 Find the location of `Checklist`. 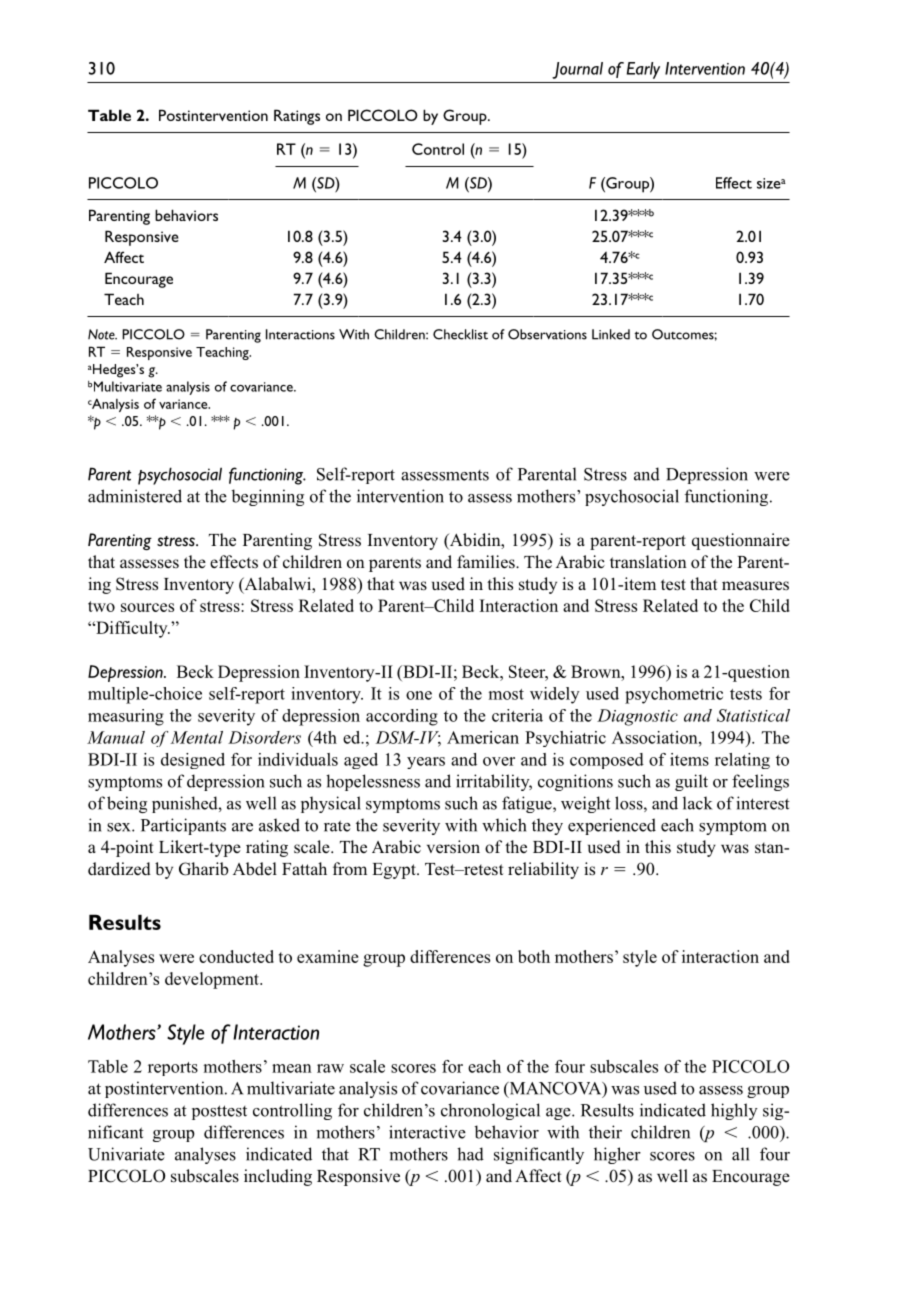

Checklist is located at coordinates (460, 334).
